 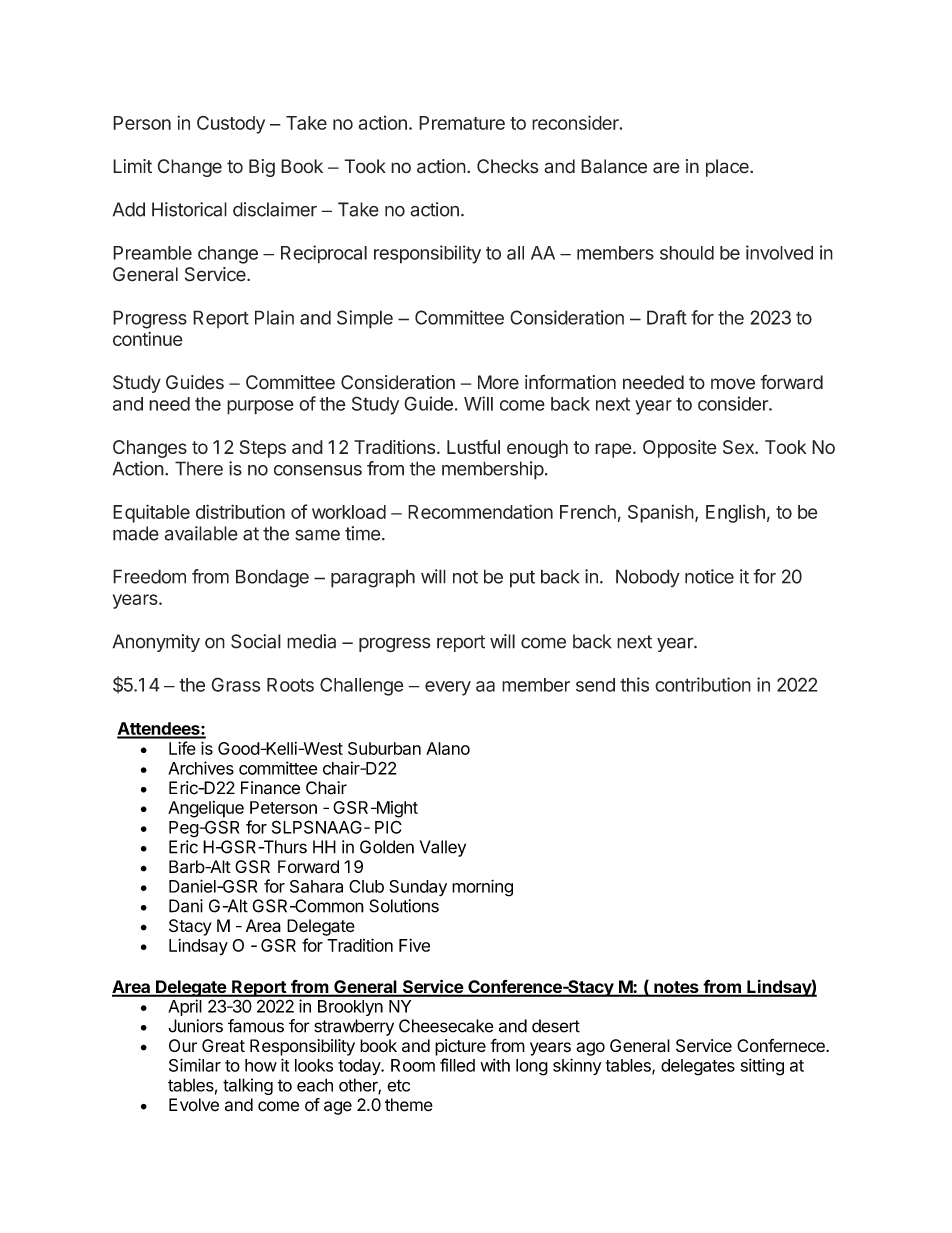 What do you see at coordinates (256, 641) in the image?
I see `Social` at bounding box center [256, 641].
